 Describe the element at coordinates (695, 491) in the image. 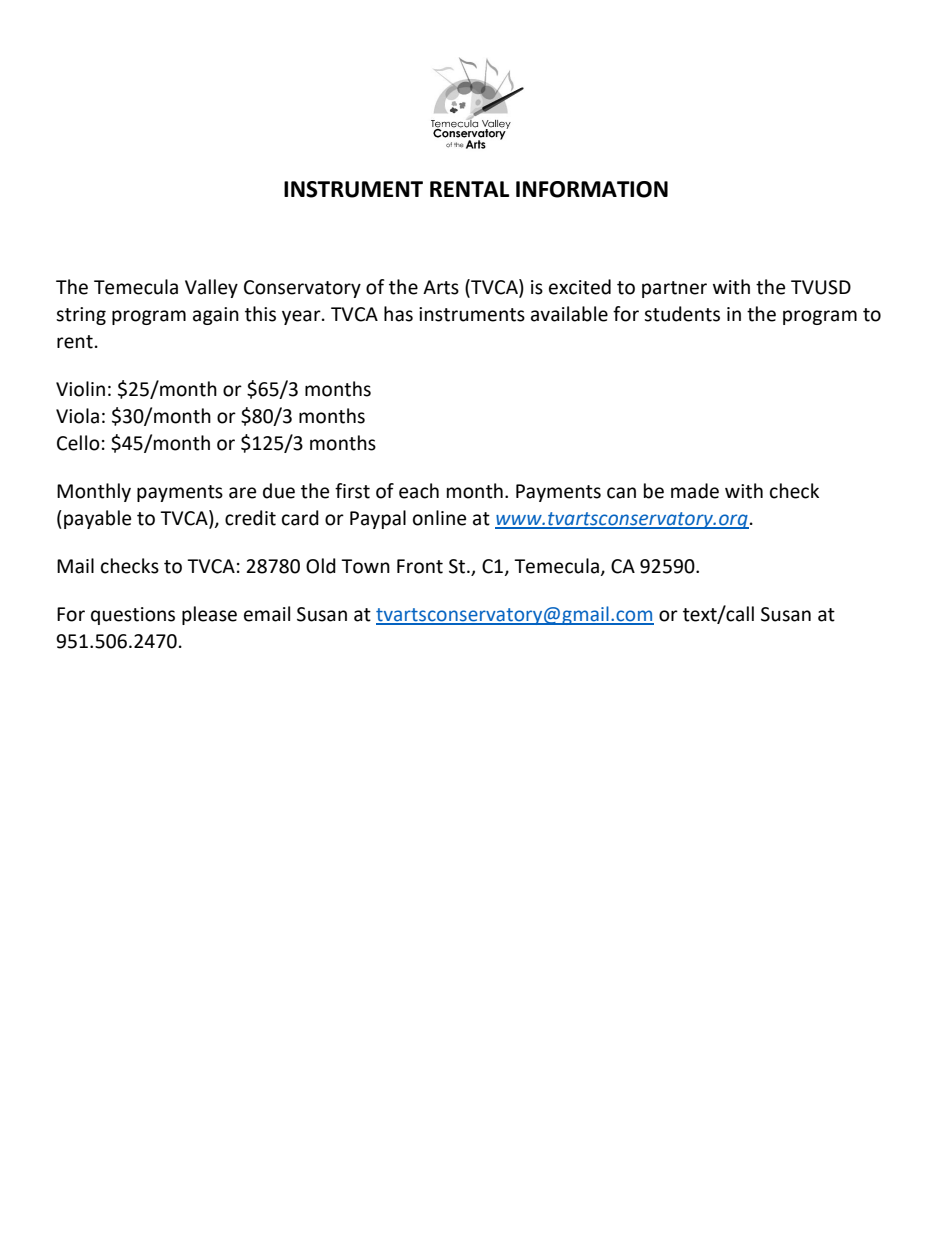

I see `made` at that location.
